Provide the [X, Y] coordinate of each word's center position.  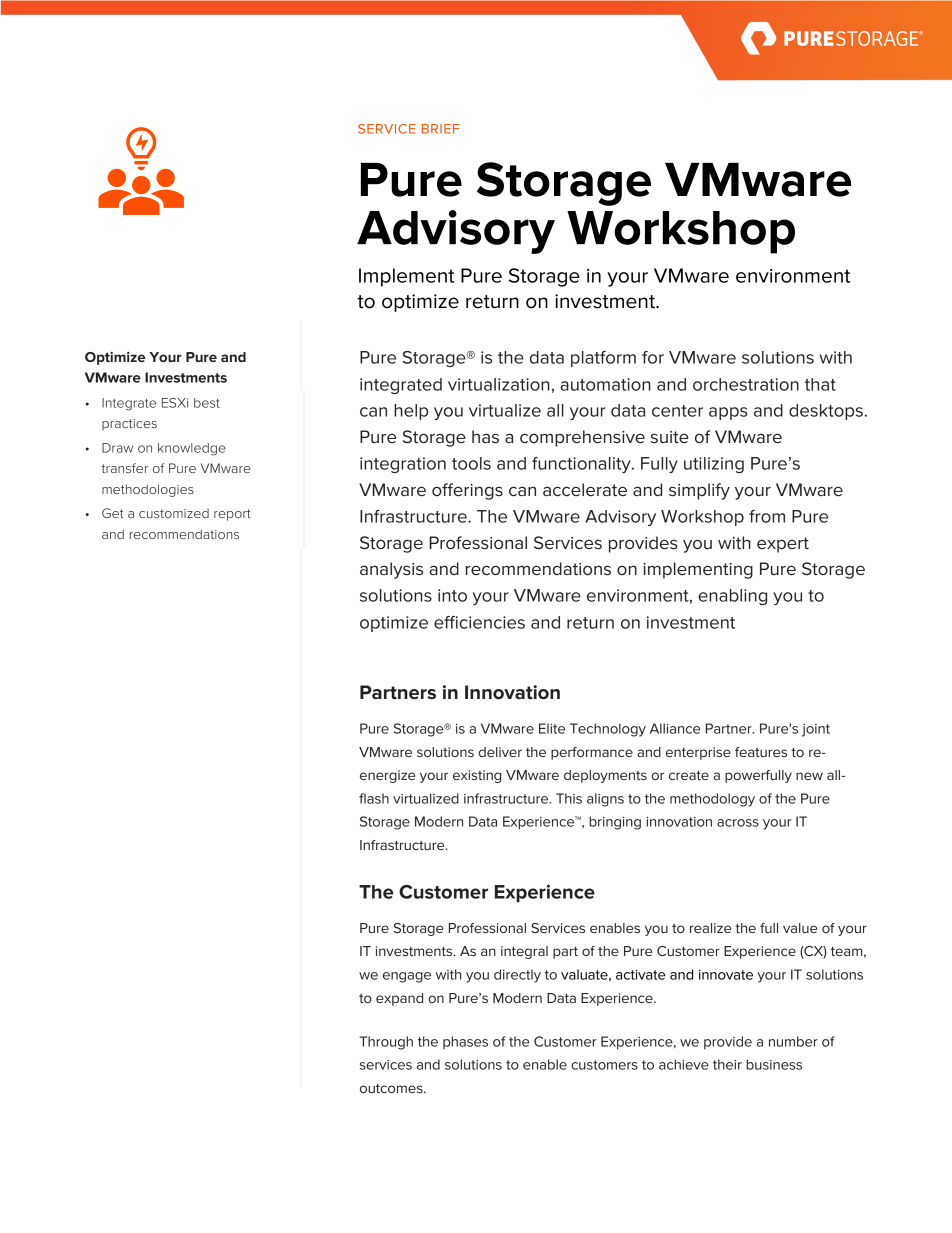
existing [477, 776]
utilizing [714, 465]
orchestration [746, 384]
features [761, 752]
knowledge [192, 449]
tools [471, 463]
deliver [500, 752]
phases [465, 1042]
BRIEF [440, 129]
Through [386, 1043]
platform [603, 359]
